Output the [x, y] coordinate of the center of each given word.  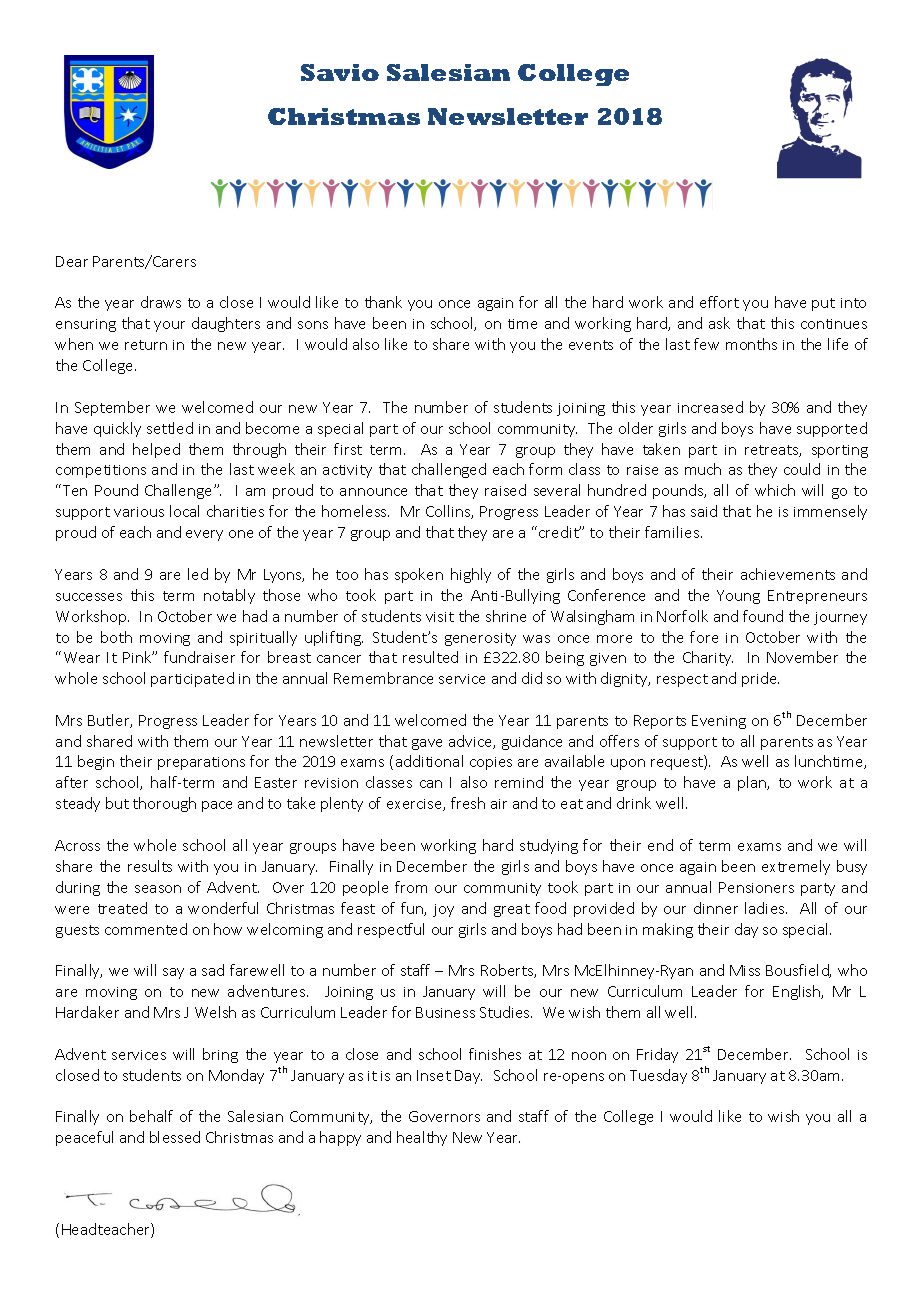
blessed [175, 1137]
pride [760, 679]
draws [161, 302]
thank [383, 302]
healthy [422, 1138]
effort [719, 302]
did [532, 678]
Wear [82, 657]
